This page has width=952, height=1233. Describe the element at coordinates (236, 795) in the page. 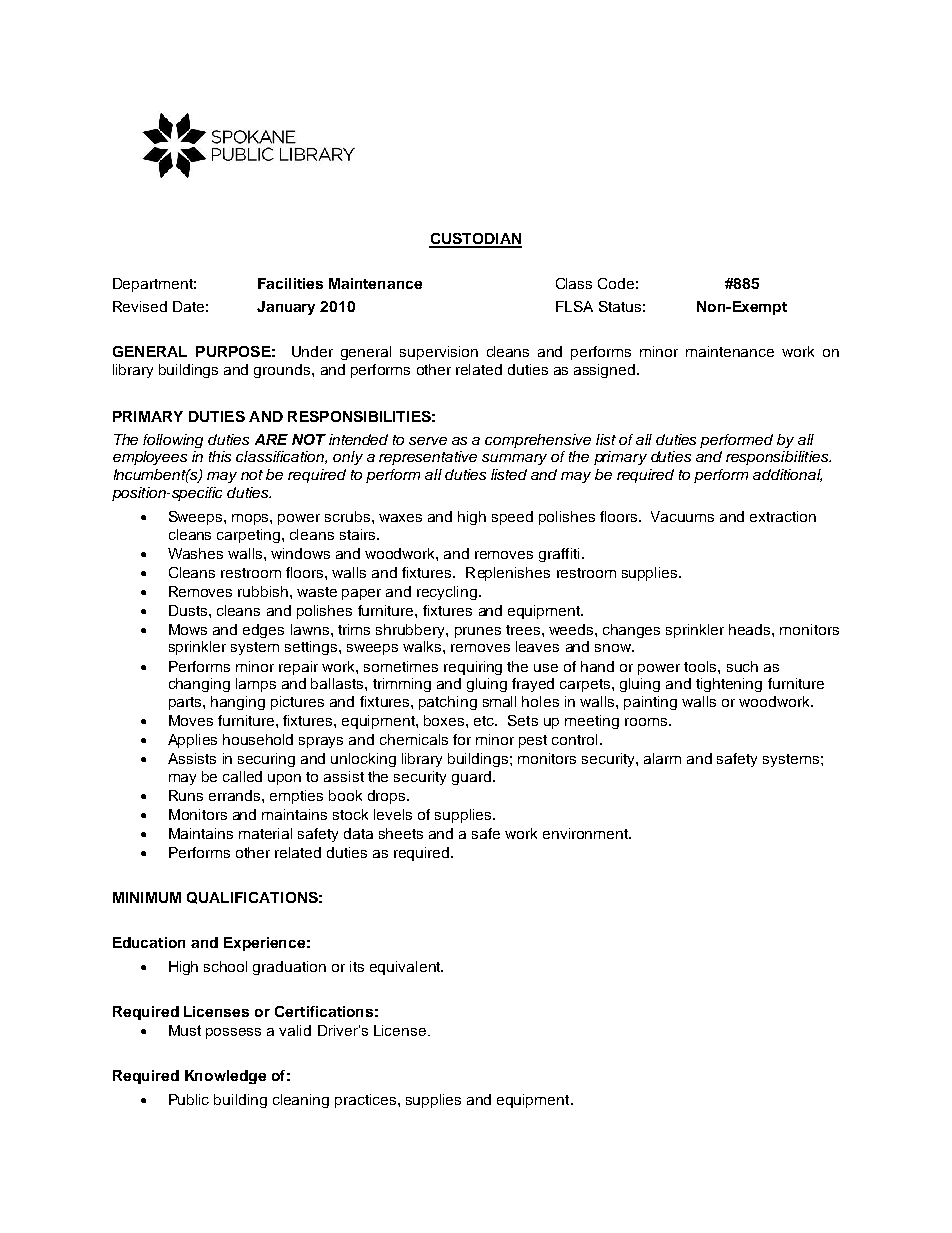

I see `errands` at that location.
